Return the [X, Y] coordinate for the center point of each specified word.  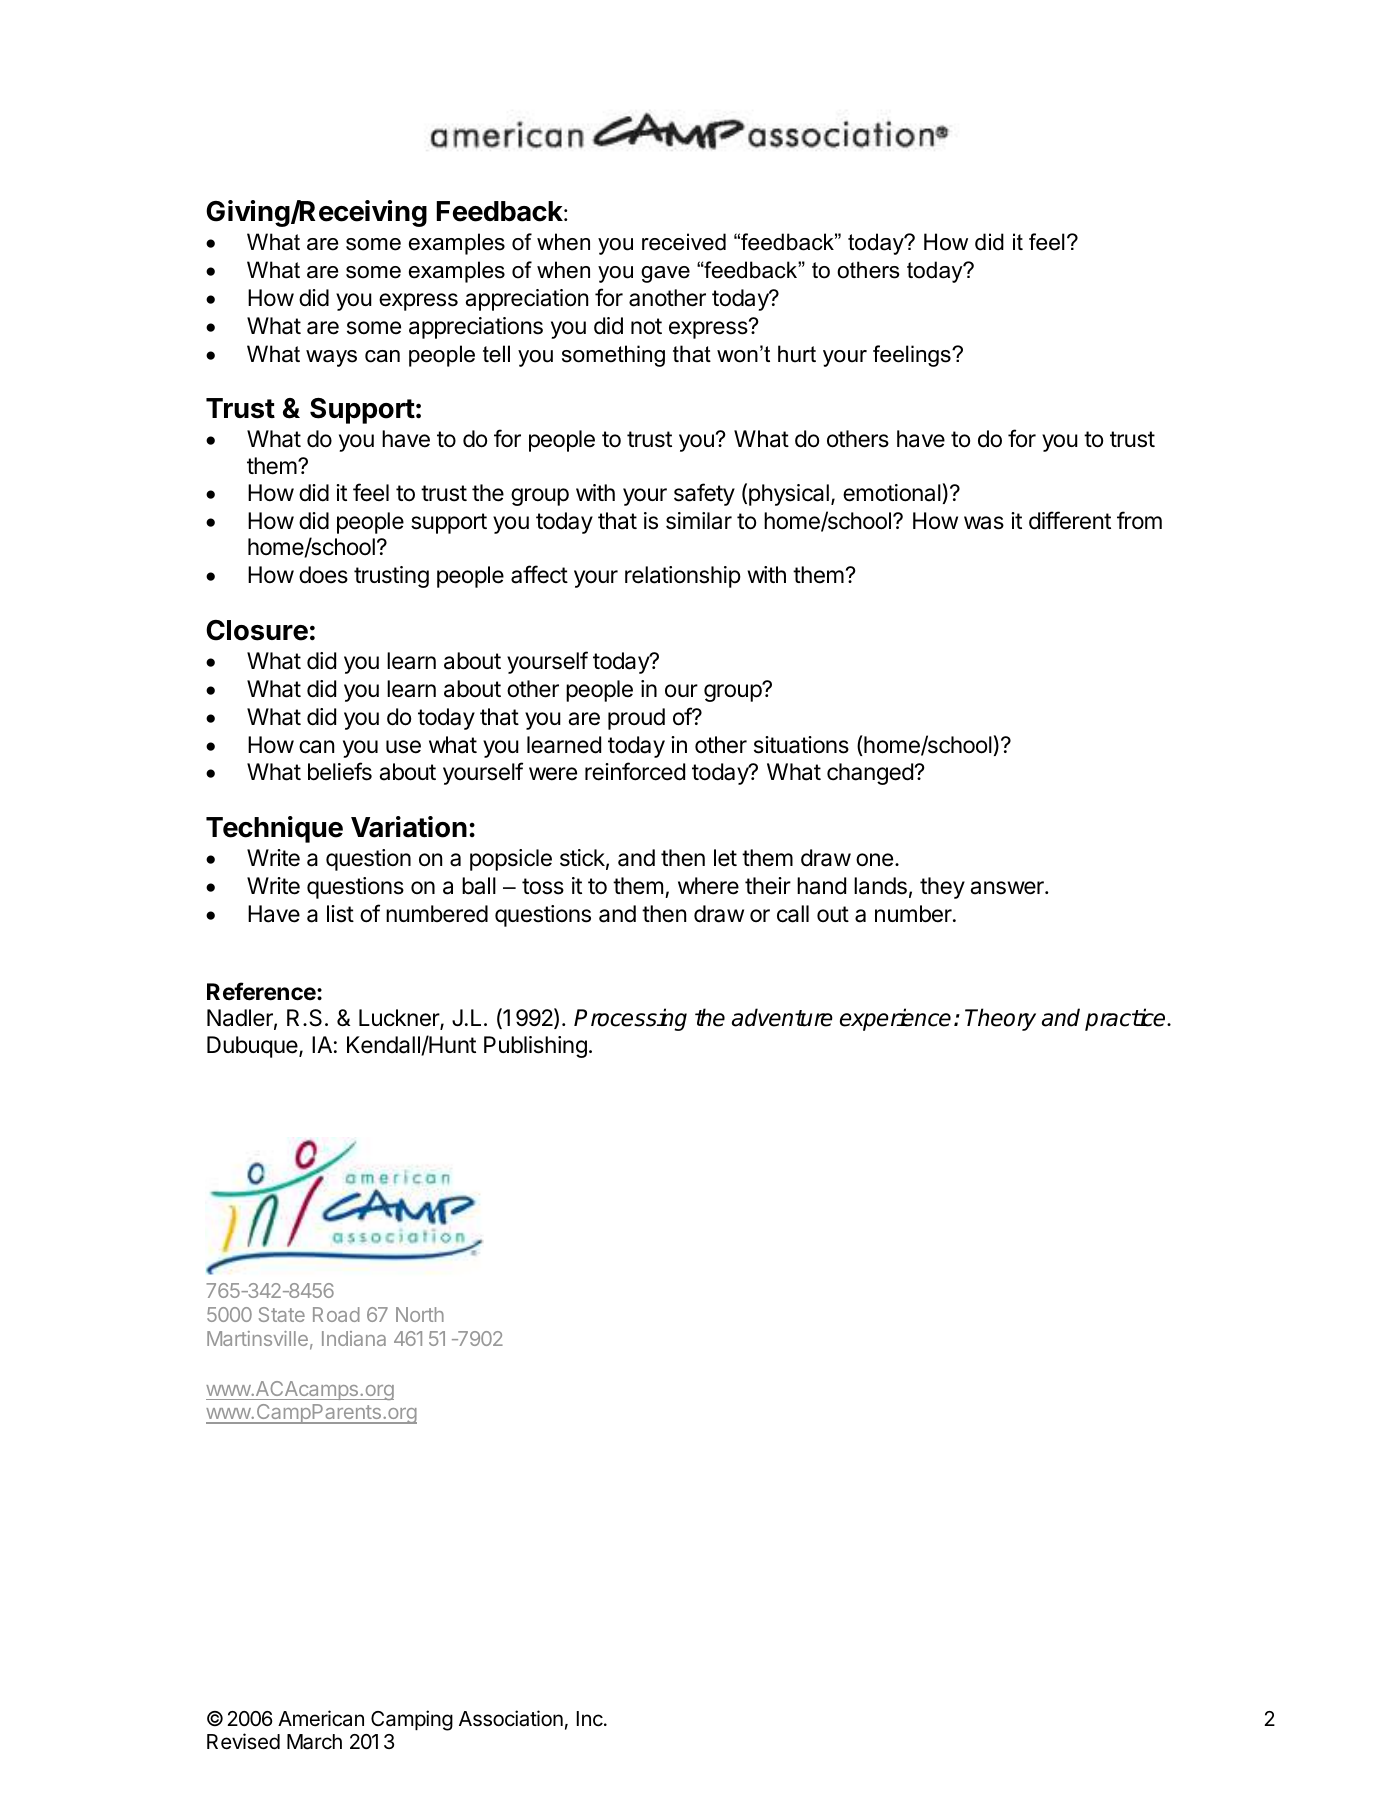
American [321, 1718]
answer [1008, 888]
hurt [797, 354]
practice [1126, 1019]
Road [336, 1314]
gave [665, 274]
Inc [591, 1719]
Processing [630, 1019]
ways [331, 358]
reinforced [635, 771]
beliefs [340, 771]
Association [511, 1718]
